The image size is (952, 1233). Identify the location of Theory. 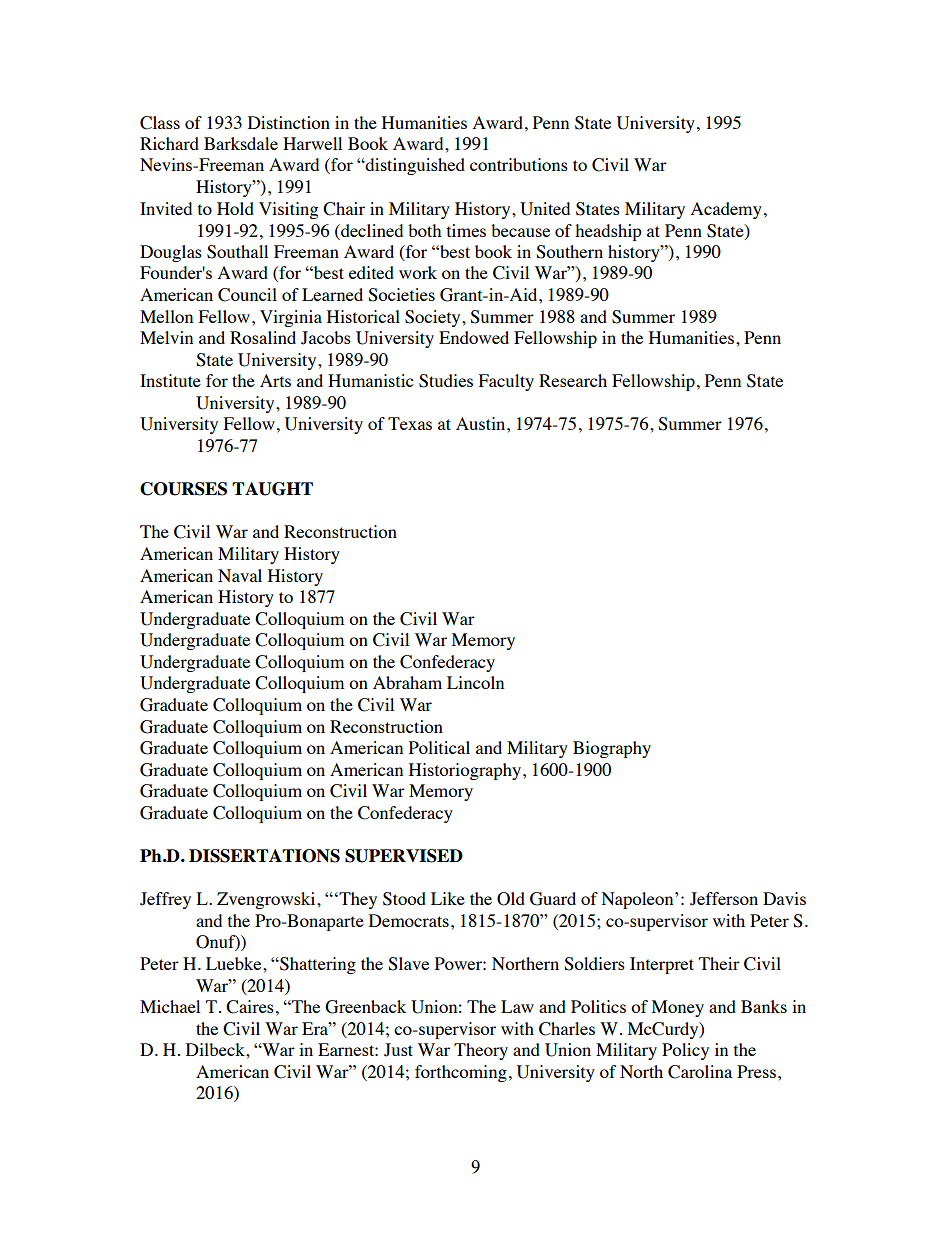
(481, 1051).
